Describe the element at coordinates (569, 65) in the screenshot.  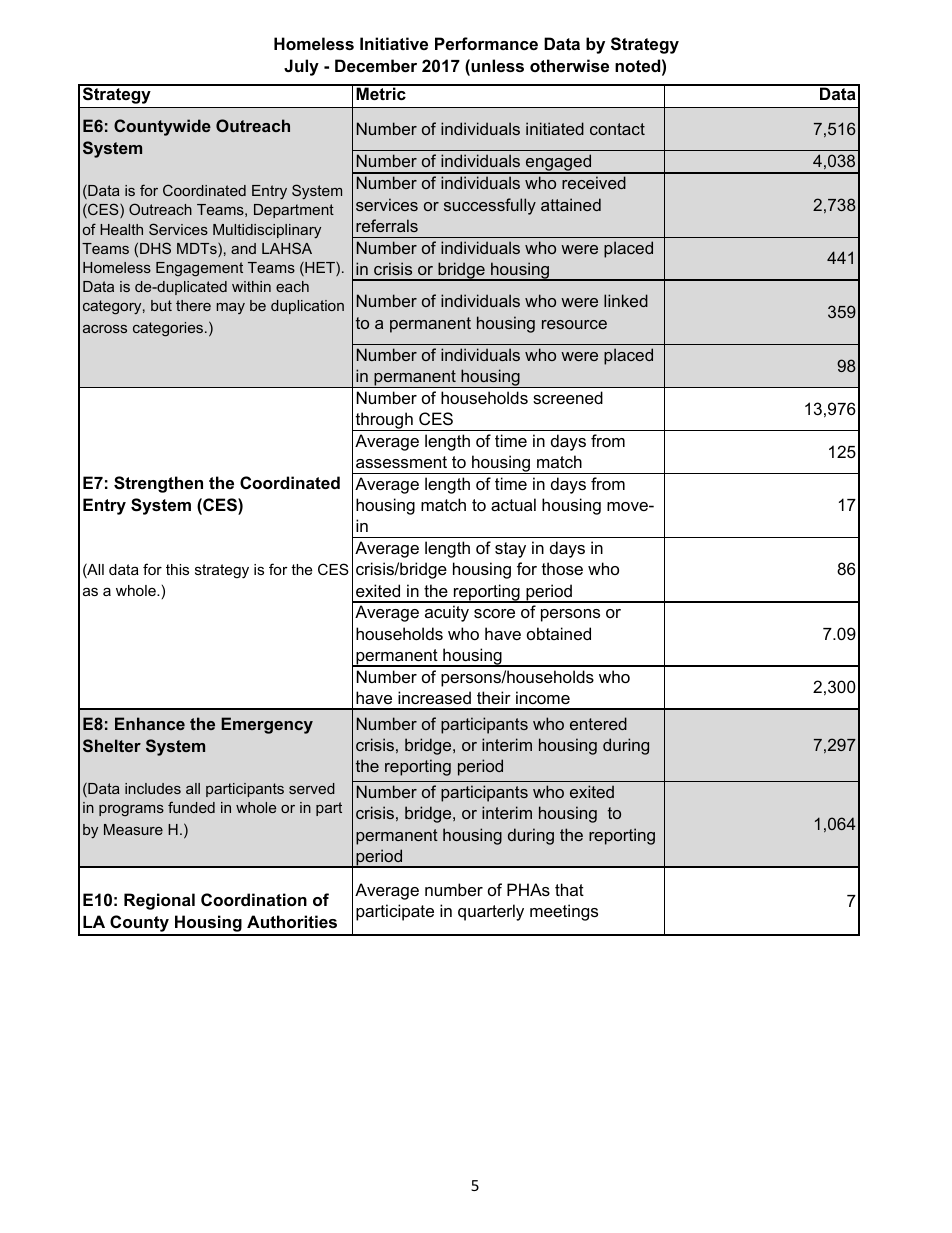
I see `otherwise` at that location.
